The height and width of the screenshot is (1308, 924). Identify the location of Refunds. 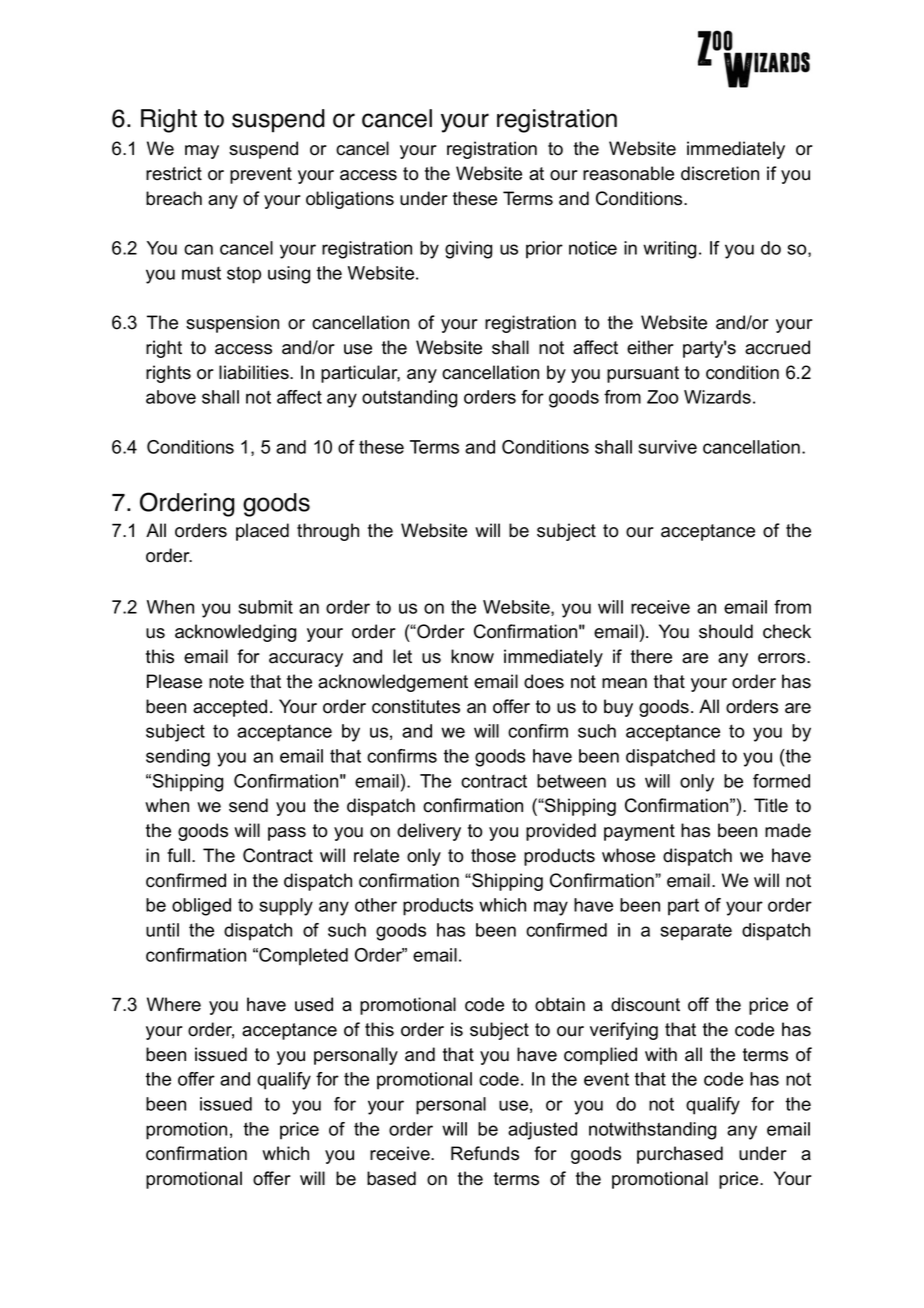
(485, 1153).
